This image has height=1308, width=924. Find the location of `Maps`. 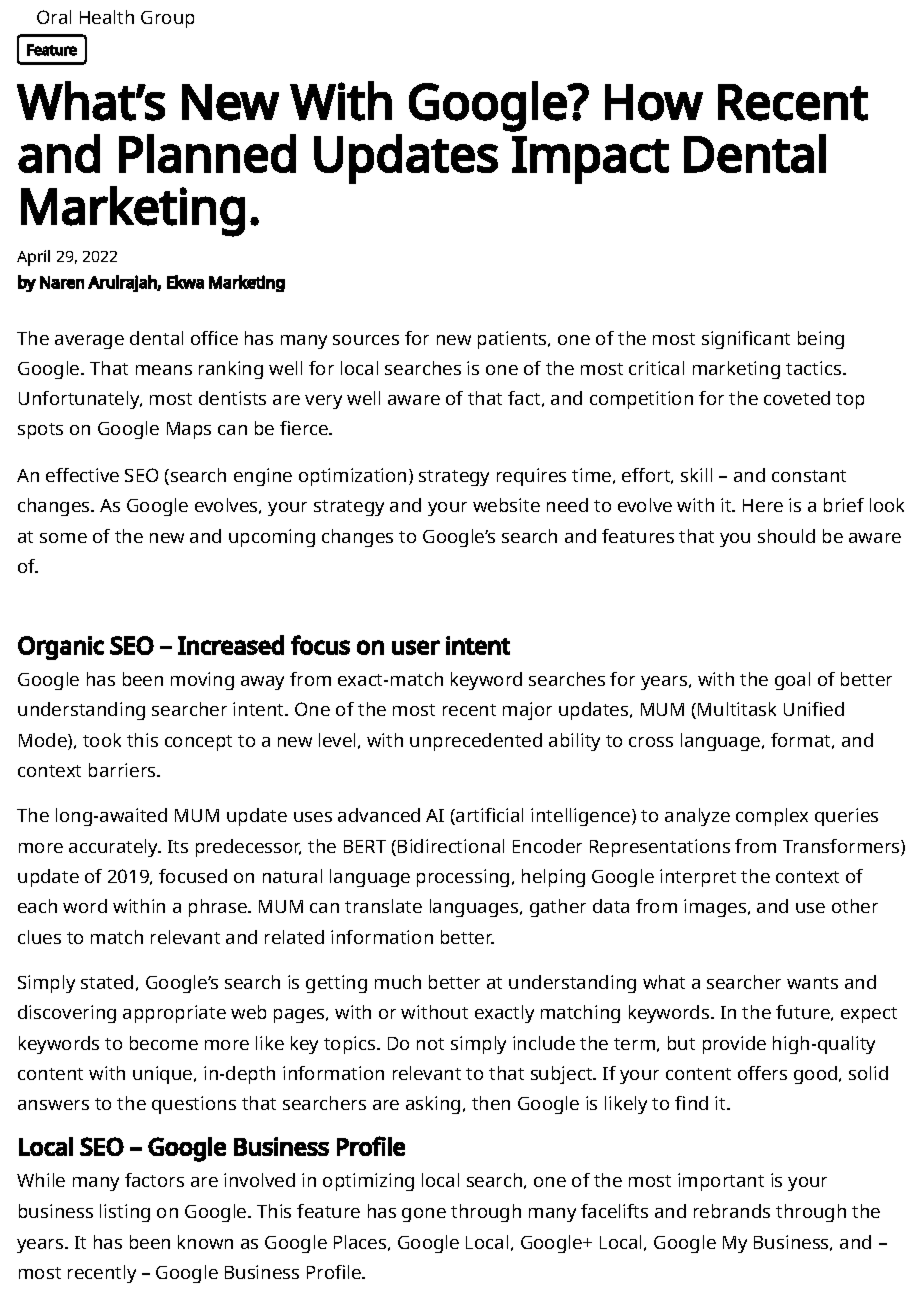

Maps is located at coordinates (189, 430).
